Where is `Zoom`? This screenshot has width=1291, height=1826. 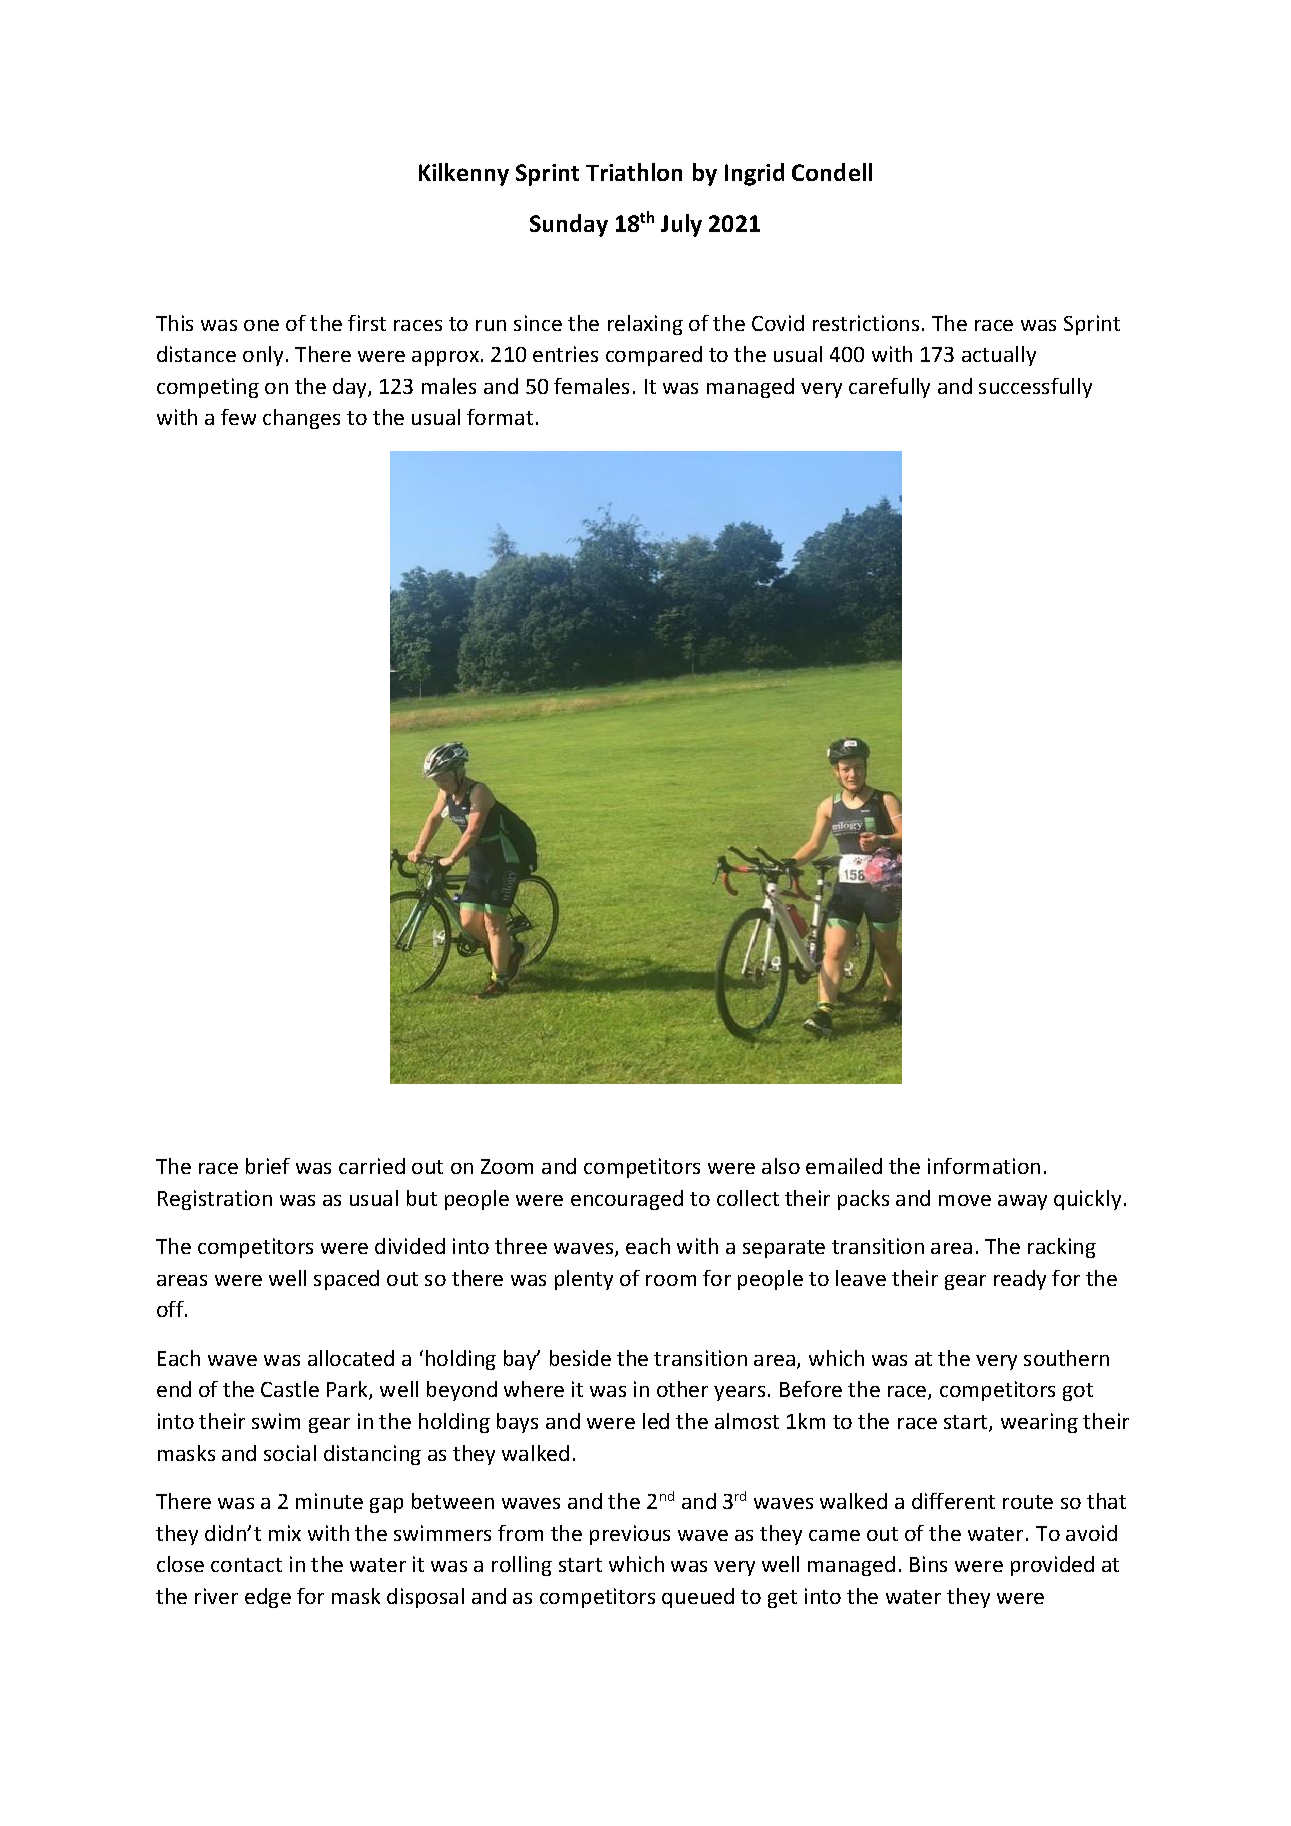 Zoom is located at coordinates (507, 1166).
